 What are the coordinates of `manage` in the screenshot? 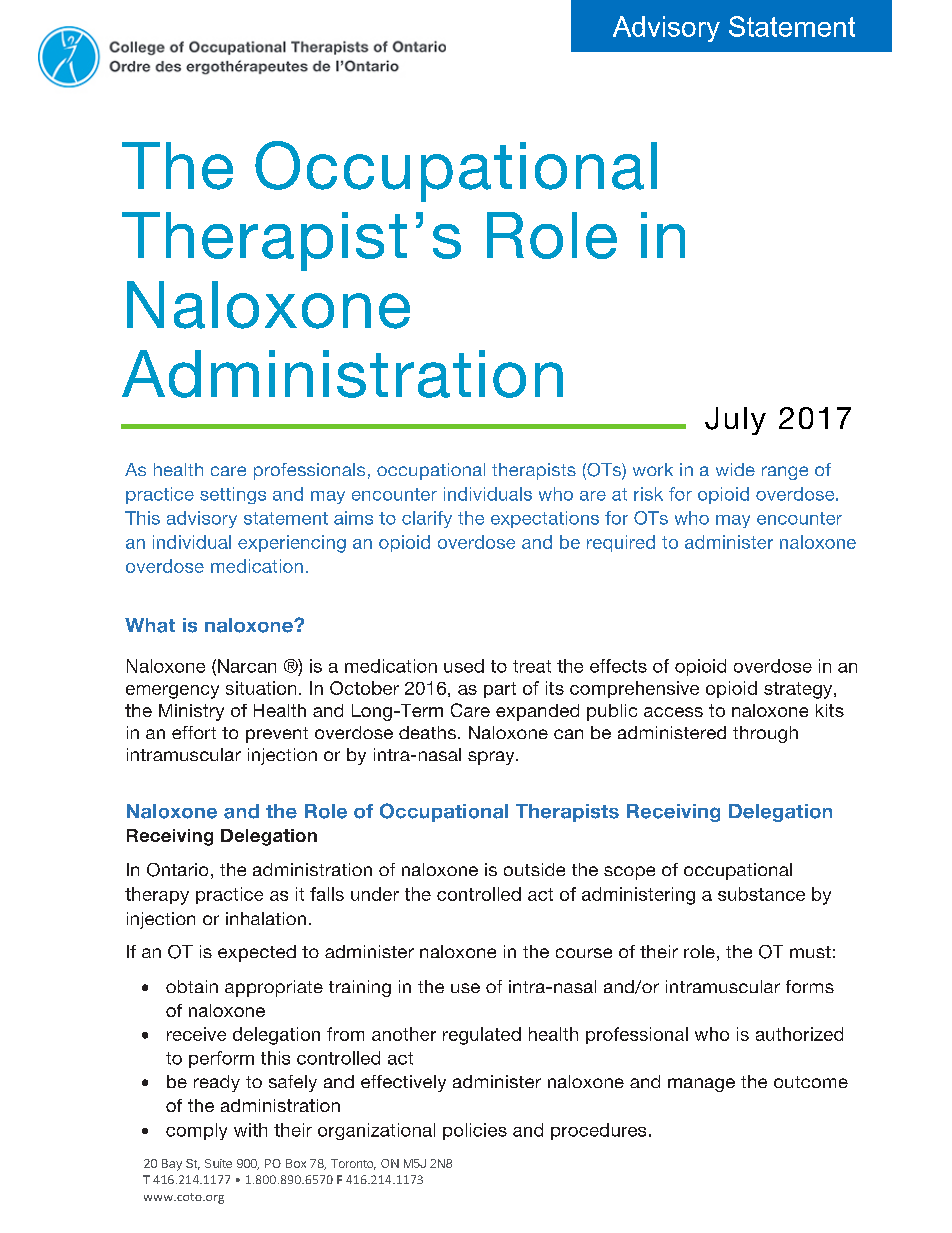 It's located at (701, 1085).
